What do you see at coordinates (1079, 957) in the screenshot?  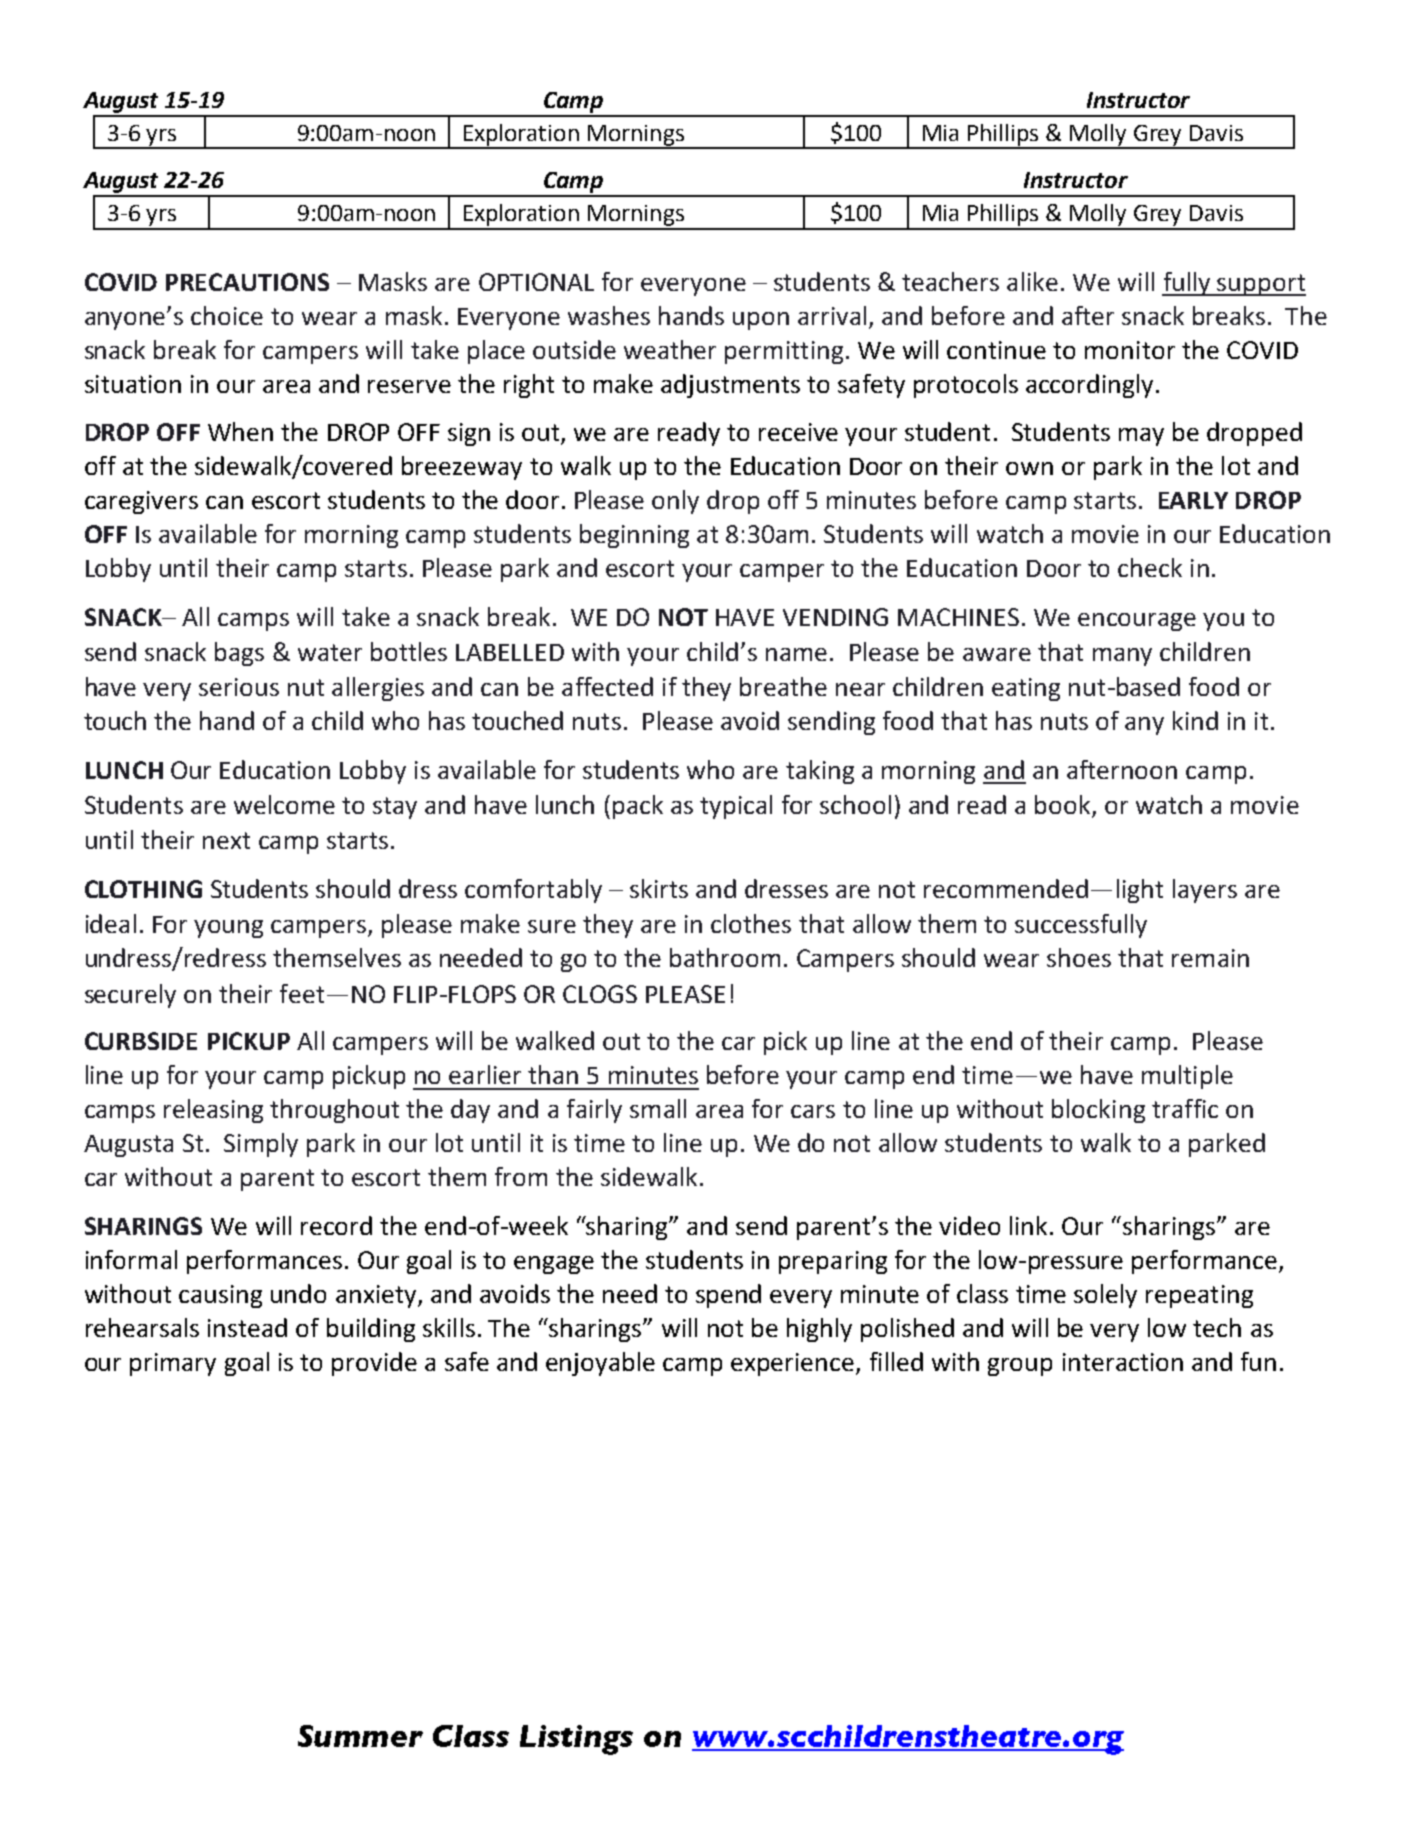 I see `shoes` at bounding box center [1079, 957].
